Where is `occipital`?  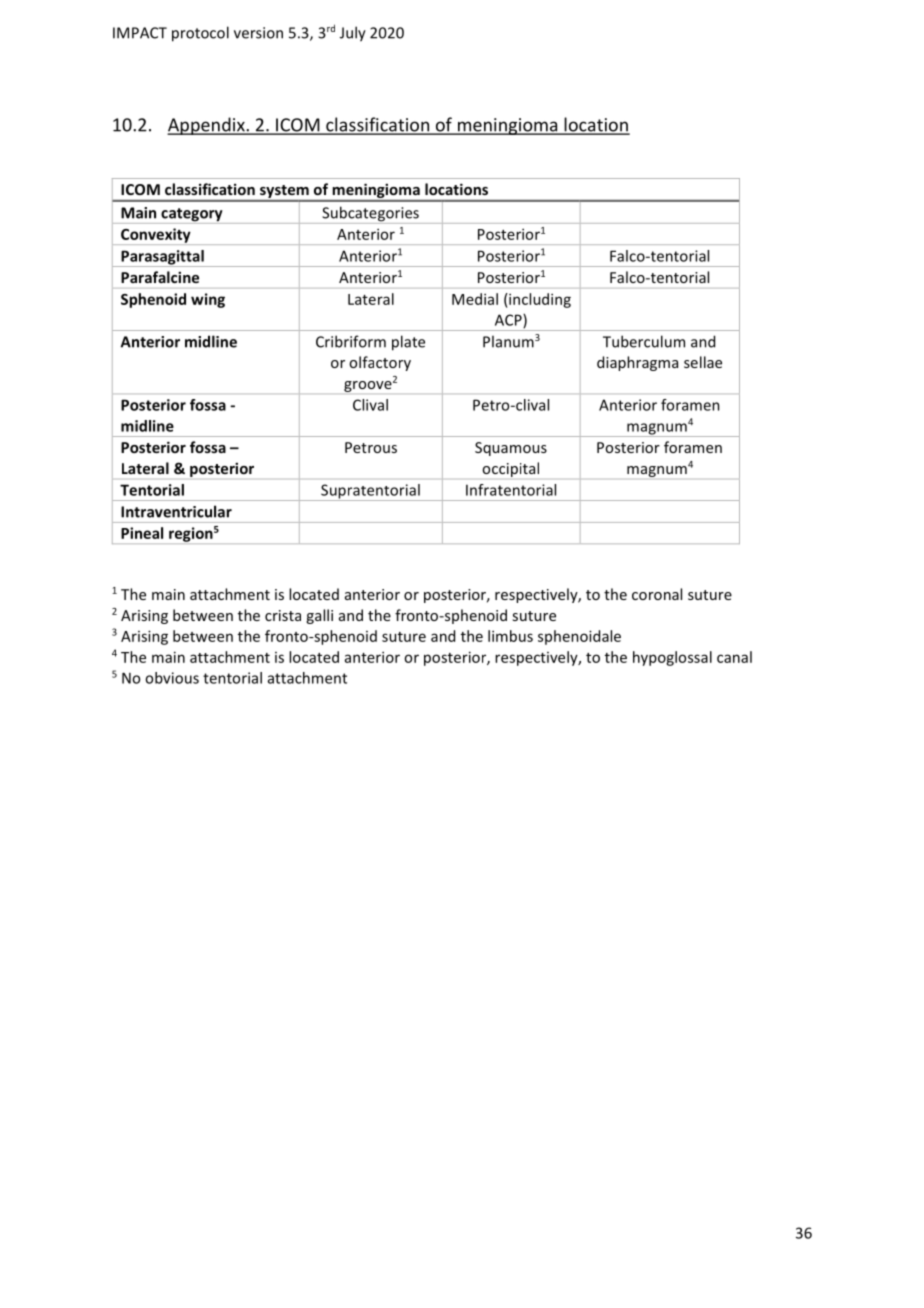
occipital is located at coordinates (510, 469).
